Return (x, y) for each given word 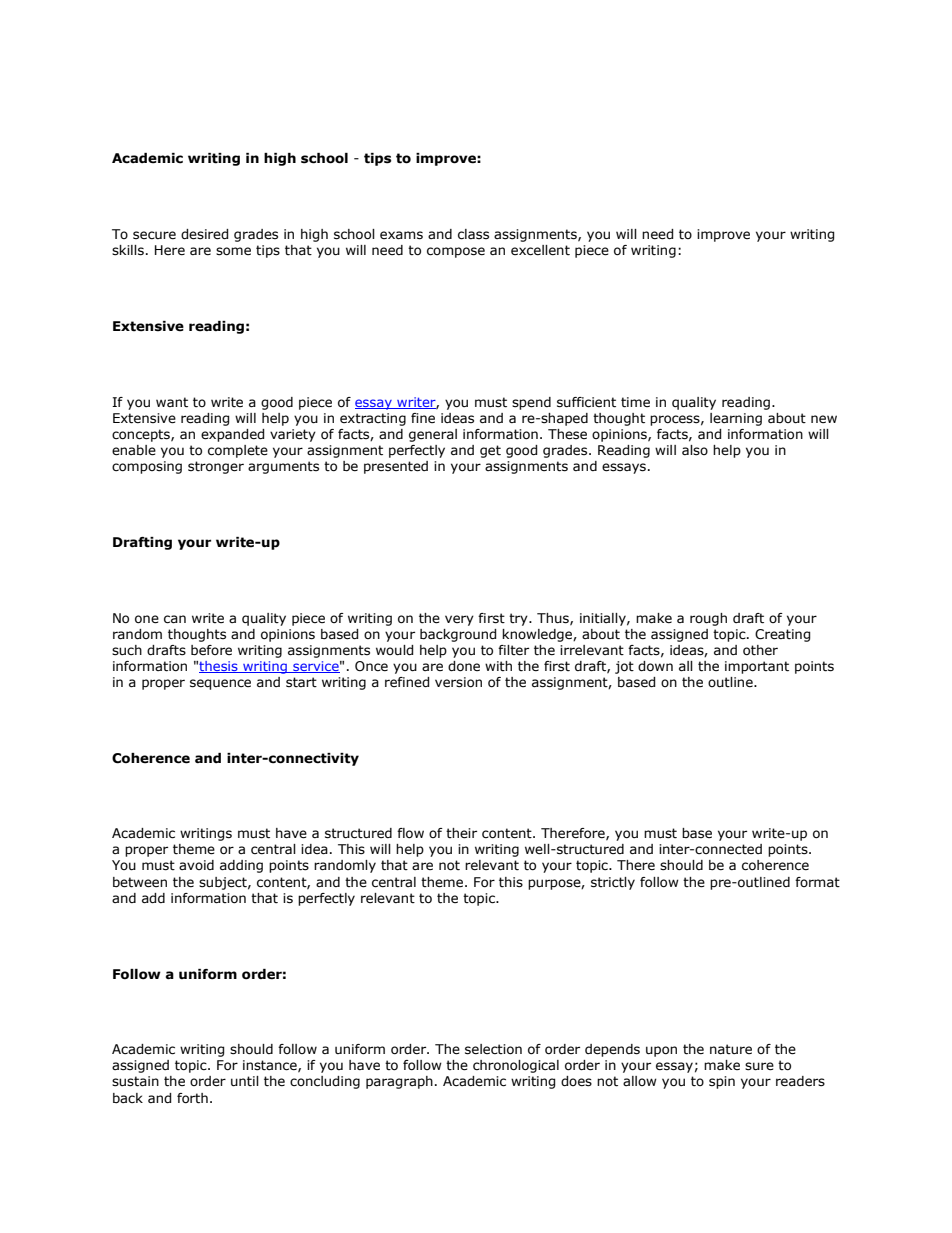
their (461, 833)
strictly (613, 883)
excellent (540, 250)
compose (456, 252)
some (233, 251)
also (695, 450)
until (245, 1081)
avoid (196, 865)
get (490, 451)
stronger (216, 467)
